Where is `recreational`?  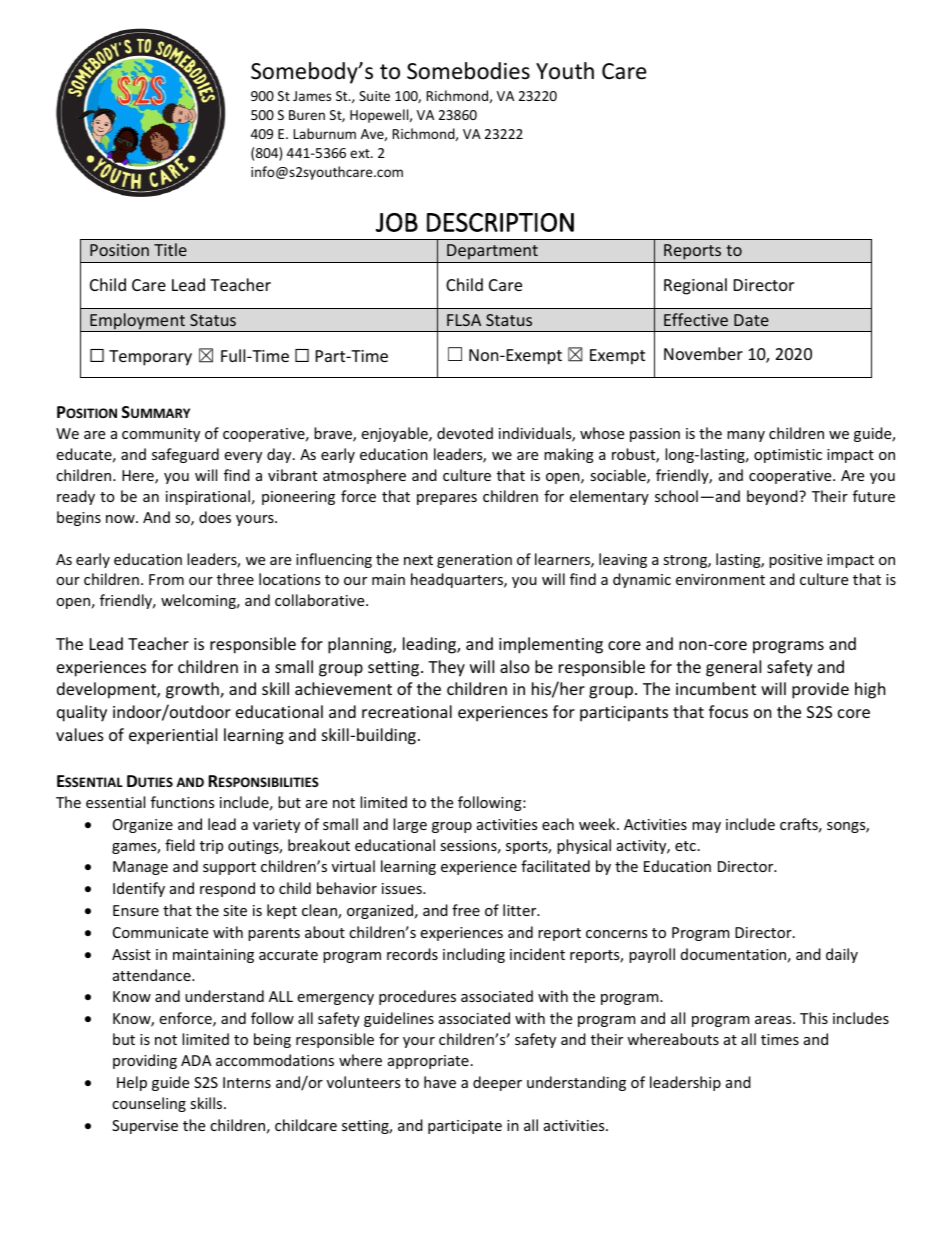 recreational is located at coordinates (407, 711).
